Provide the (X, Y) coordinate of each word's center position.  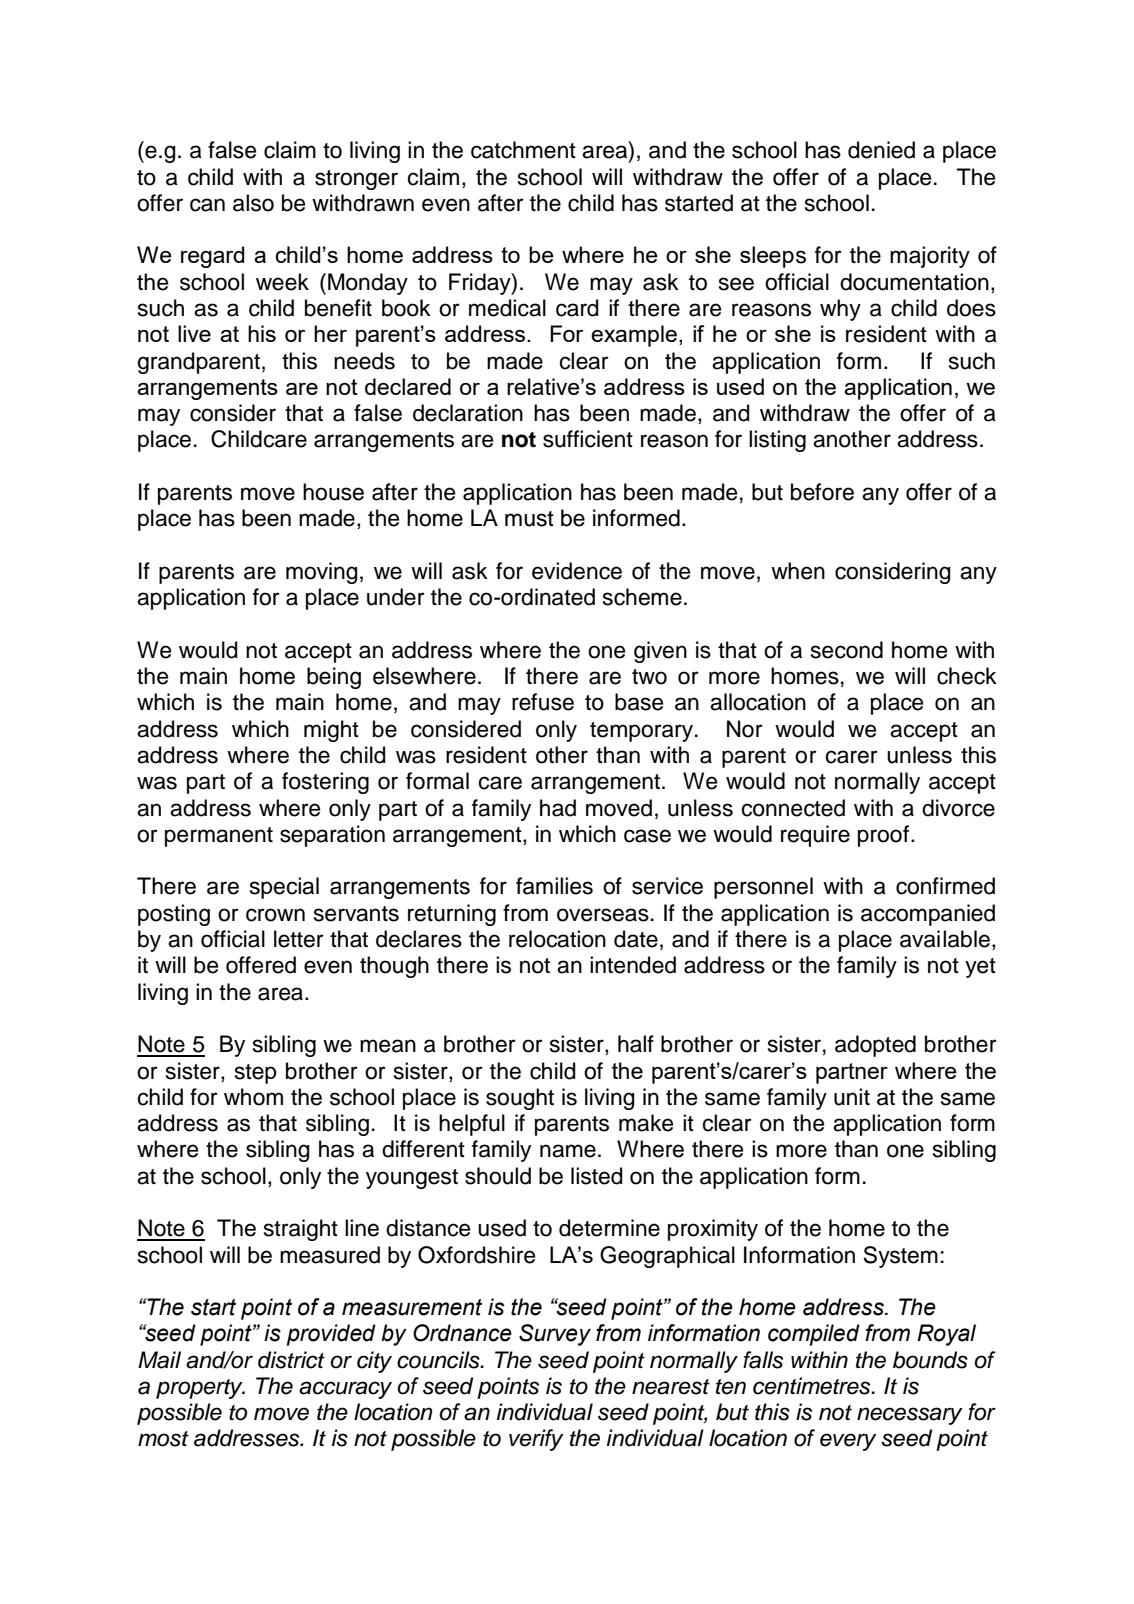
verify (536, 1440)
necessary (910, 1416)
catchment (523, 150)
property (200, 1389)
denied (881, 150)
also (253, 203)
